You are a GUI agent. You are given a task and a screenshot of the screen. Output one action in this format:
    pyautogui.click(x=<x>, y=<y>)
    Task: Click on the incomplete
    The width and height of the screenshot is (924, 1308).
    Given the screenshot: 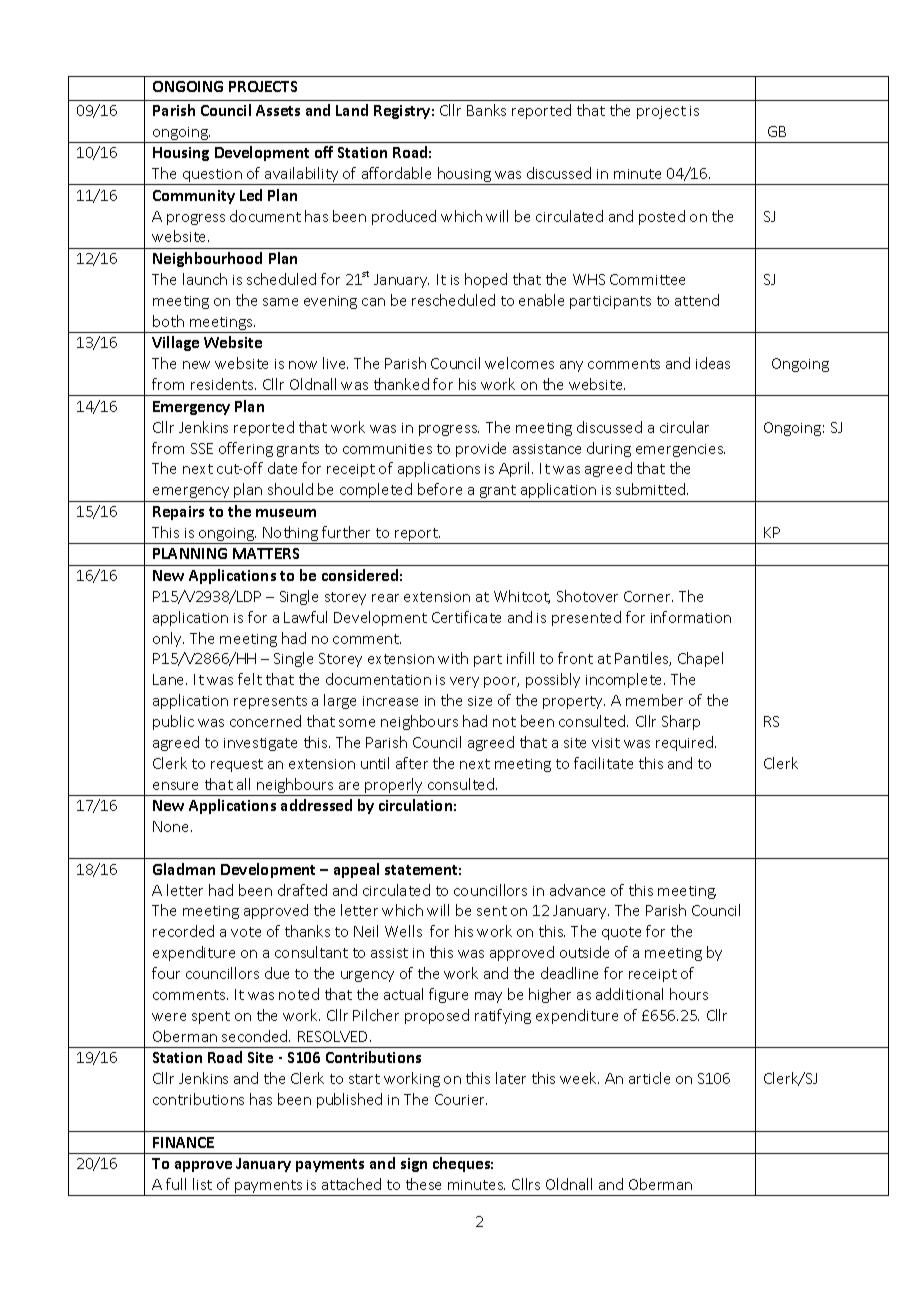 What is the action you would take?
    pyautogui.click(x=625, y=680)
